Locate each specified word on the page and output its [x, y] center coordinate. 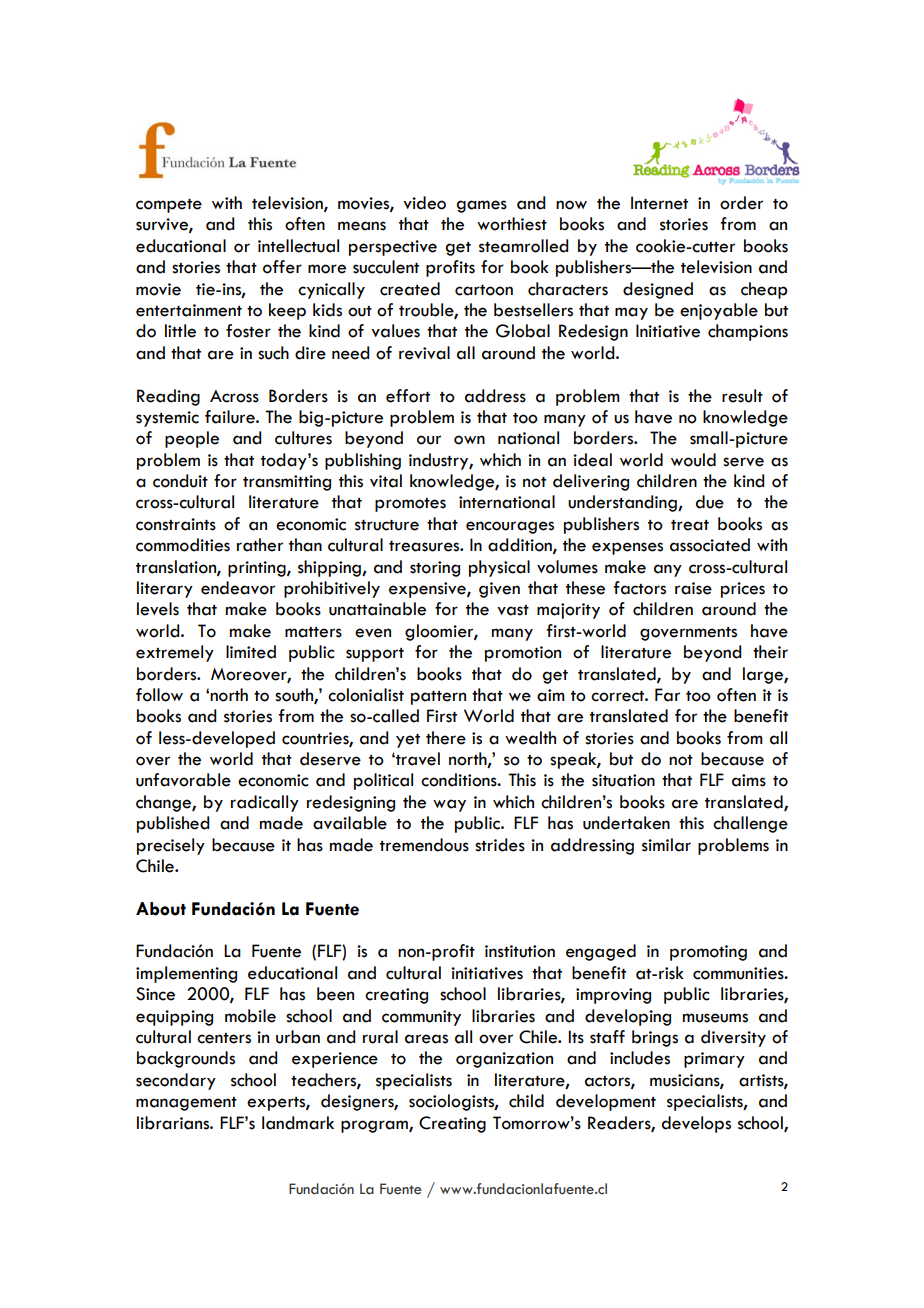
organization [504, 1060]
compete [169, 206]
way [449, 805]
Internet [659, 203]
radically [265, 803]
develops [696, 1124]
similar [666, 845]
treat [690, 525]
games [482, 206]
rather [260, 545]
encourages [510, 527]
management [186, 1104]
